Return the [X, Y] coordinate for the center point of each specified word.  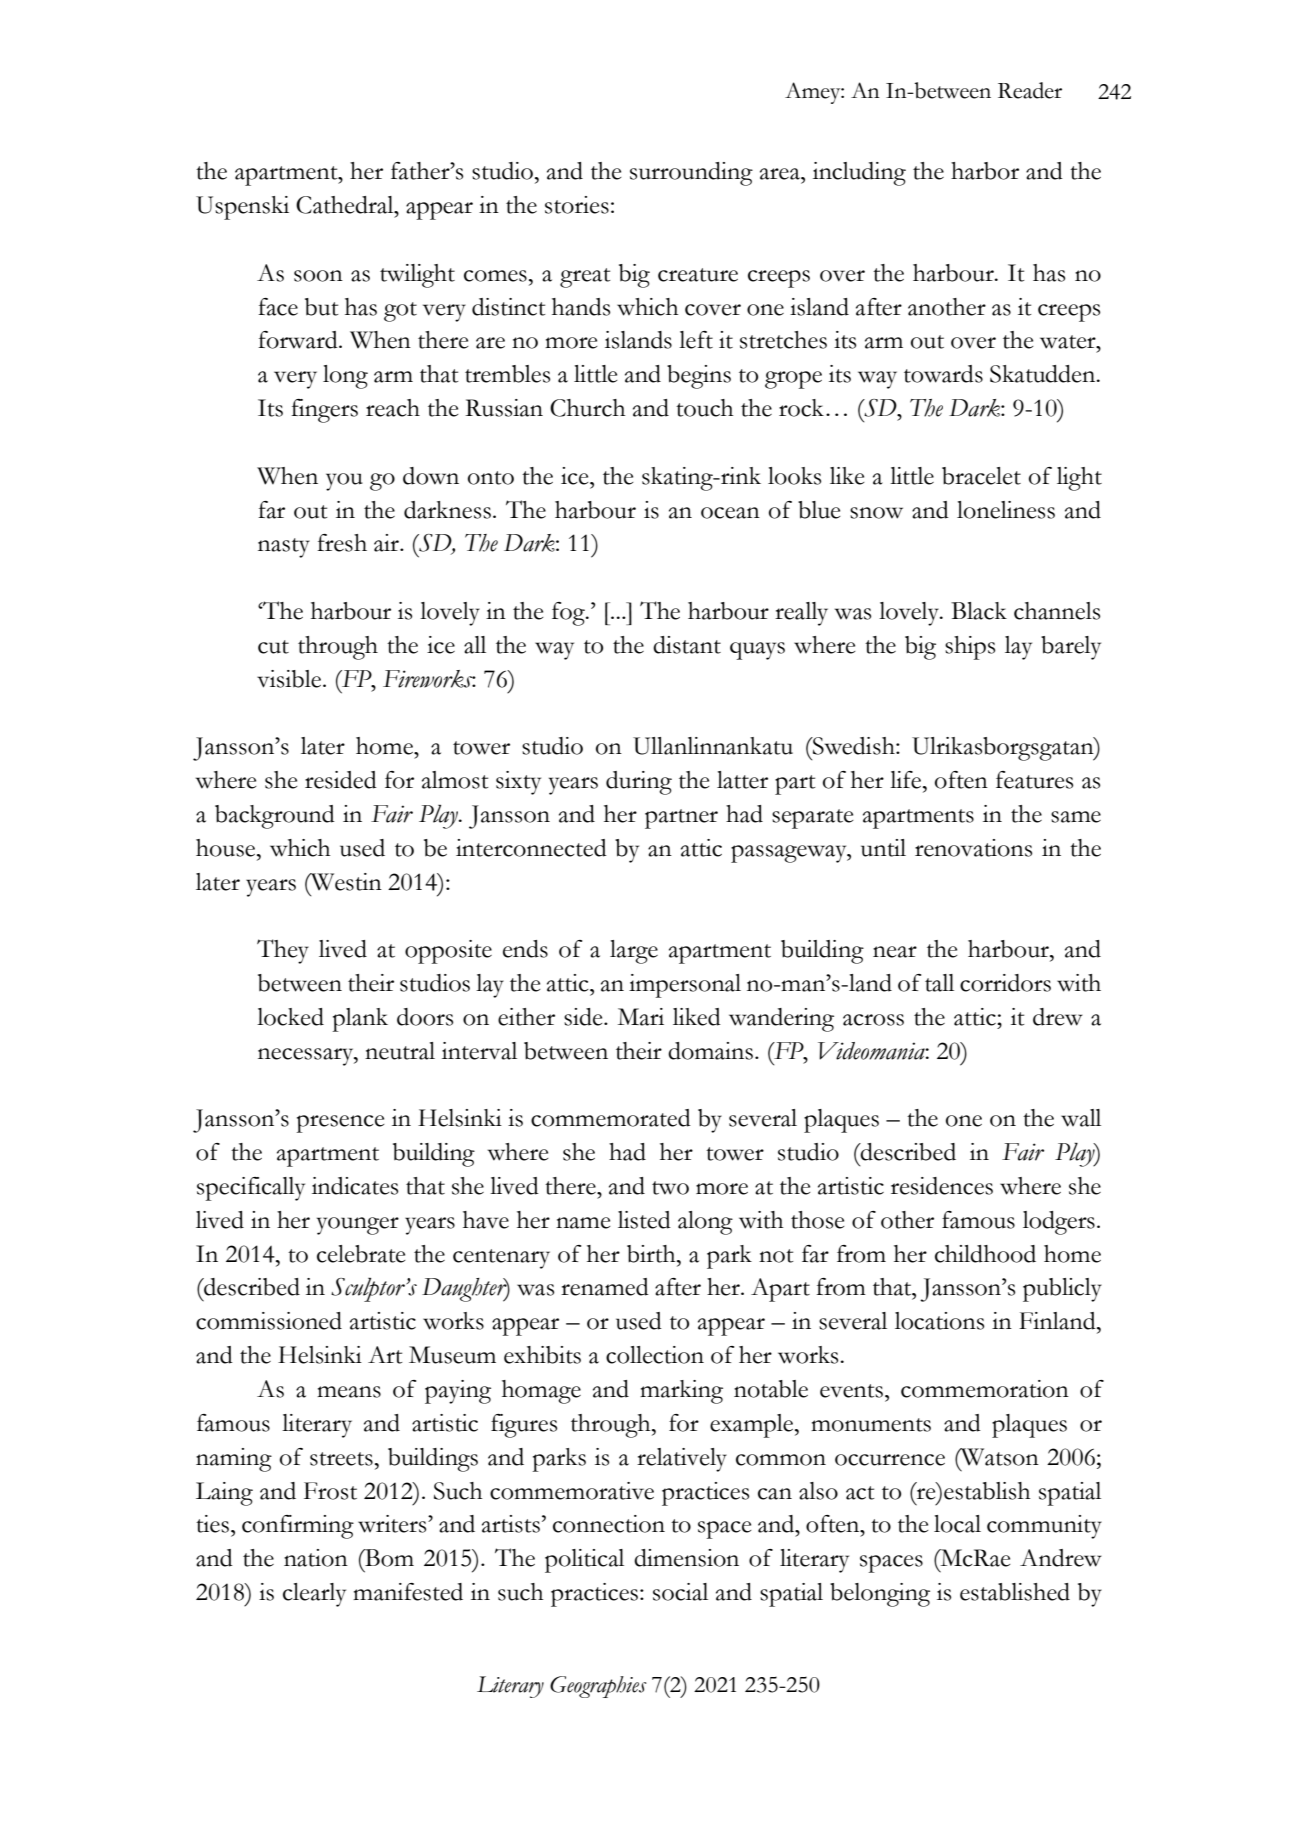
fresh [342, 543]
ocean [730, 513]
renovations [973, 848]
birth [652, 1254]
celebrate [361, 1254]
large [634, 952]
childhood [985, 1254]
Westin [345, 882]
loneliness [1006, 510]
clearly [314, 1595]
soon [318, 276]
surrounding [691, 174]
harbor [985, 171]
